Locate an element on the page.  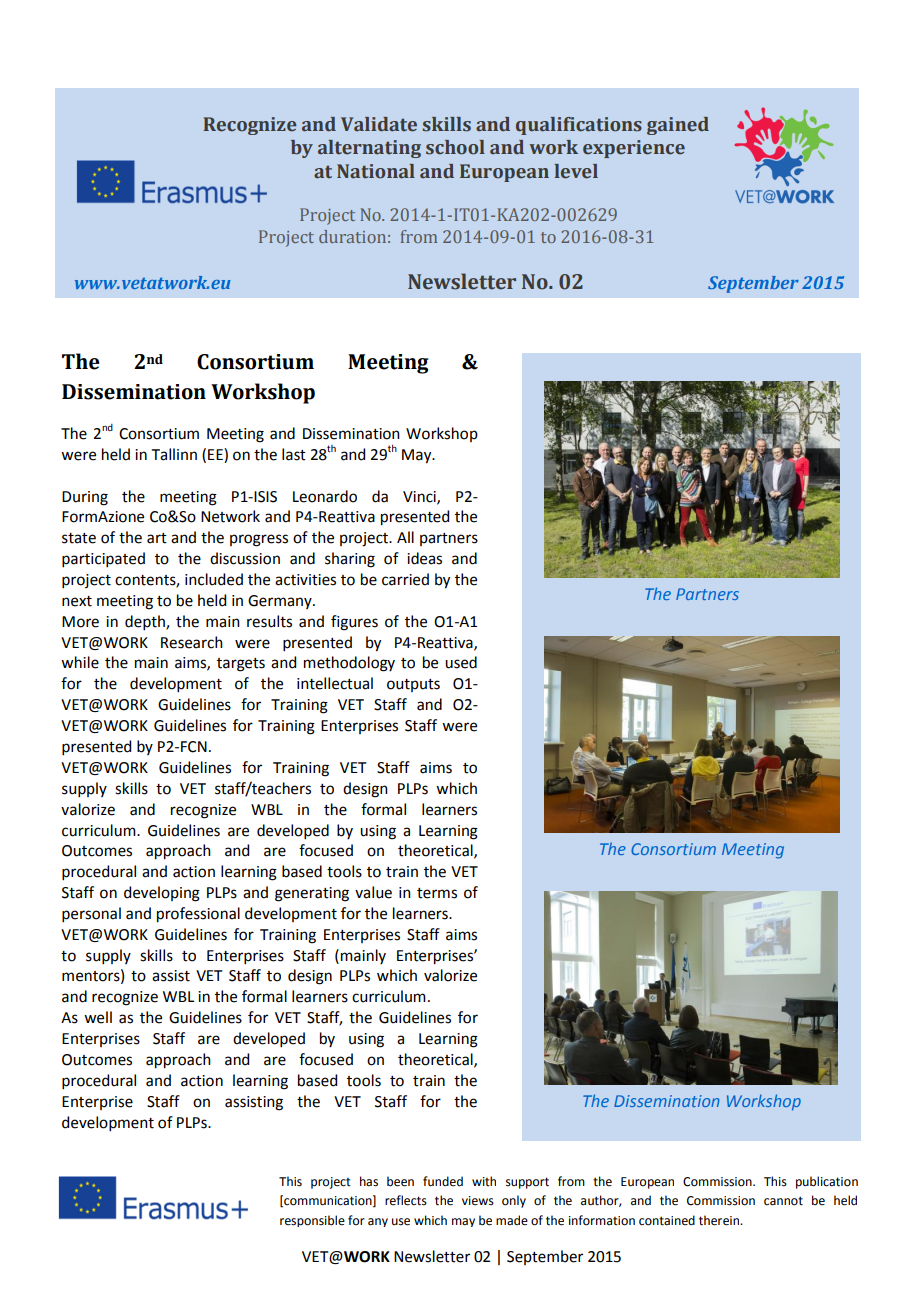
professional is located at coordinates (198, 915).
